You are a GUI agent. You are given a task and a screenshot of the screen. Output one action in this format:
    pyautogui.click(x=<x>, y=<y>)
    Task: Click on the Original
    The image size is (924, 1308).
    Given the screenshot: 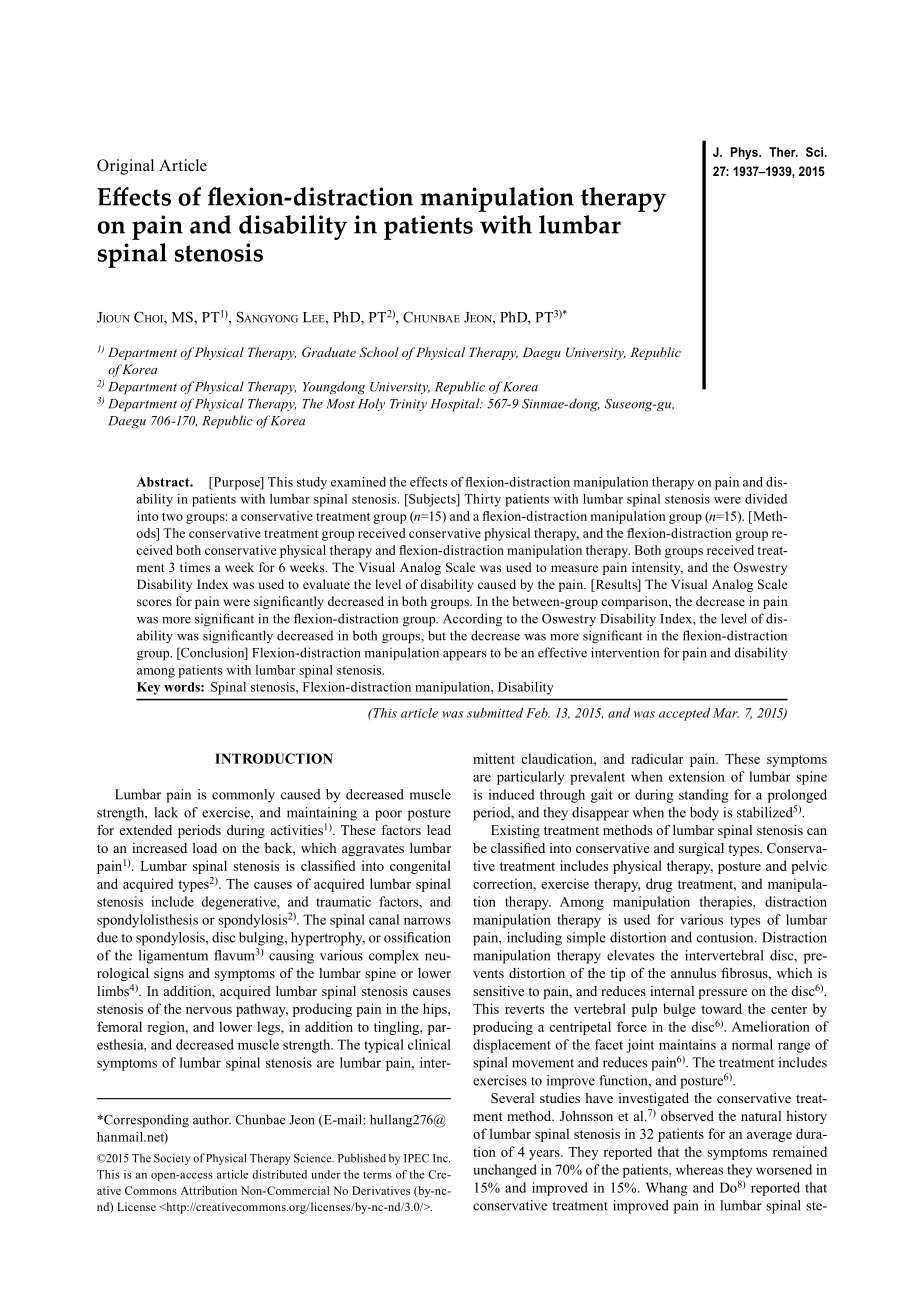 What is the action you would take?
    pyautogui.click(x=125, y=167)
